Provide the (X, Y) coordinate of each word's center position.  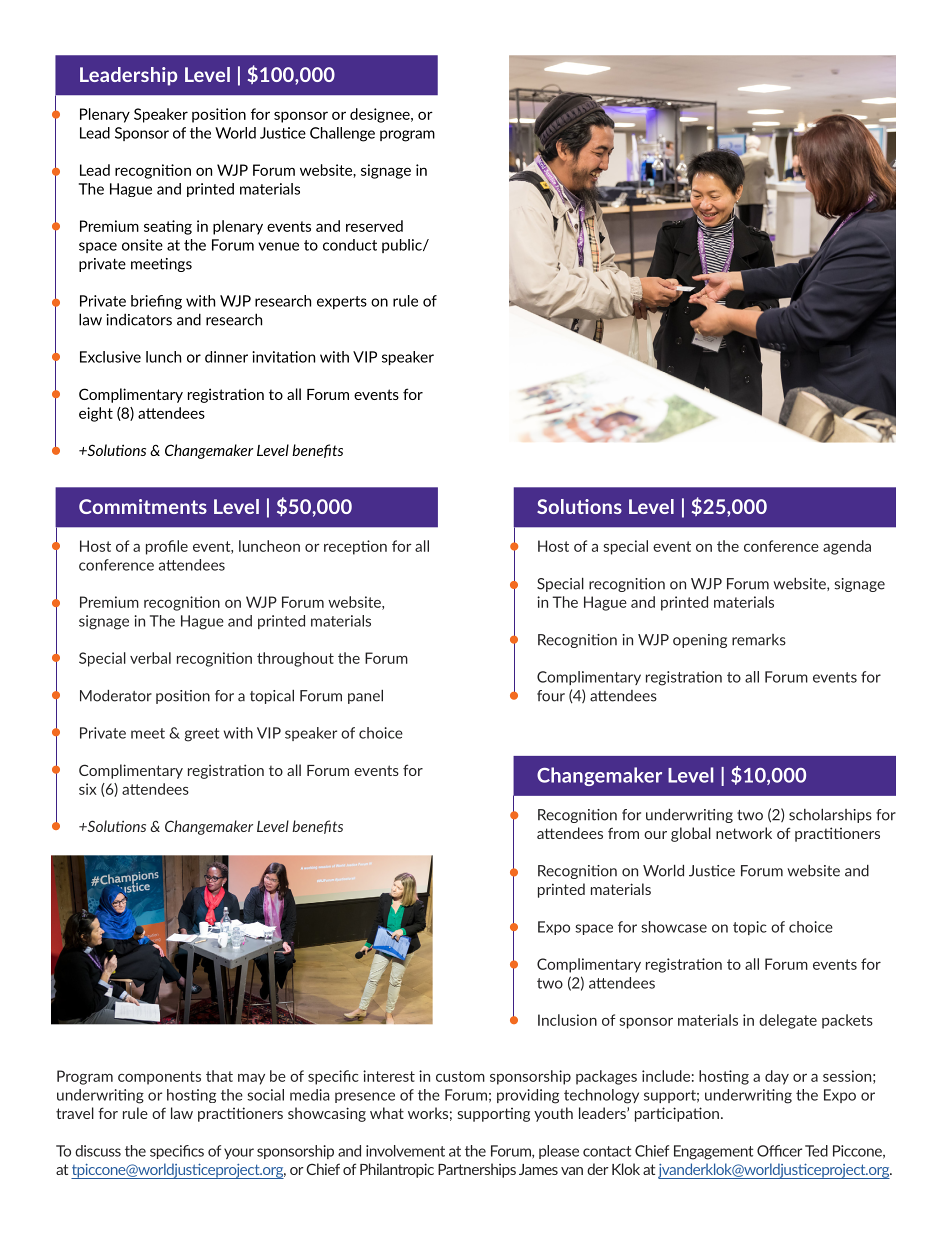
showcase (674, 927)
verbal (150, 658)
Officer (779, 1151)
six (88, 789)
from (623, 833)
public (403, 246)
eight (96, 414)
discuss (98, 1151)
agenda (847, 547)
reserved (374, 226)
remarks (759, 640)
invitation (283, 357)
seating (168, 227)
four (551, 696)
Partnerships (477, 1170)
